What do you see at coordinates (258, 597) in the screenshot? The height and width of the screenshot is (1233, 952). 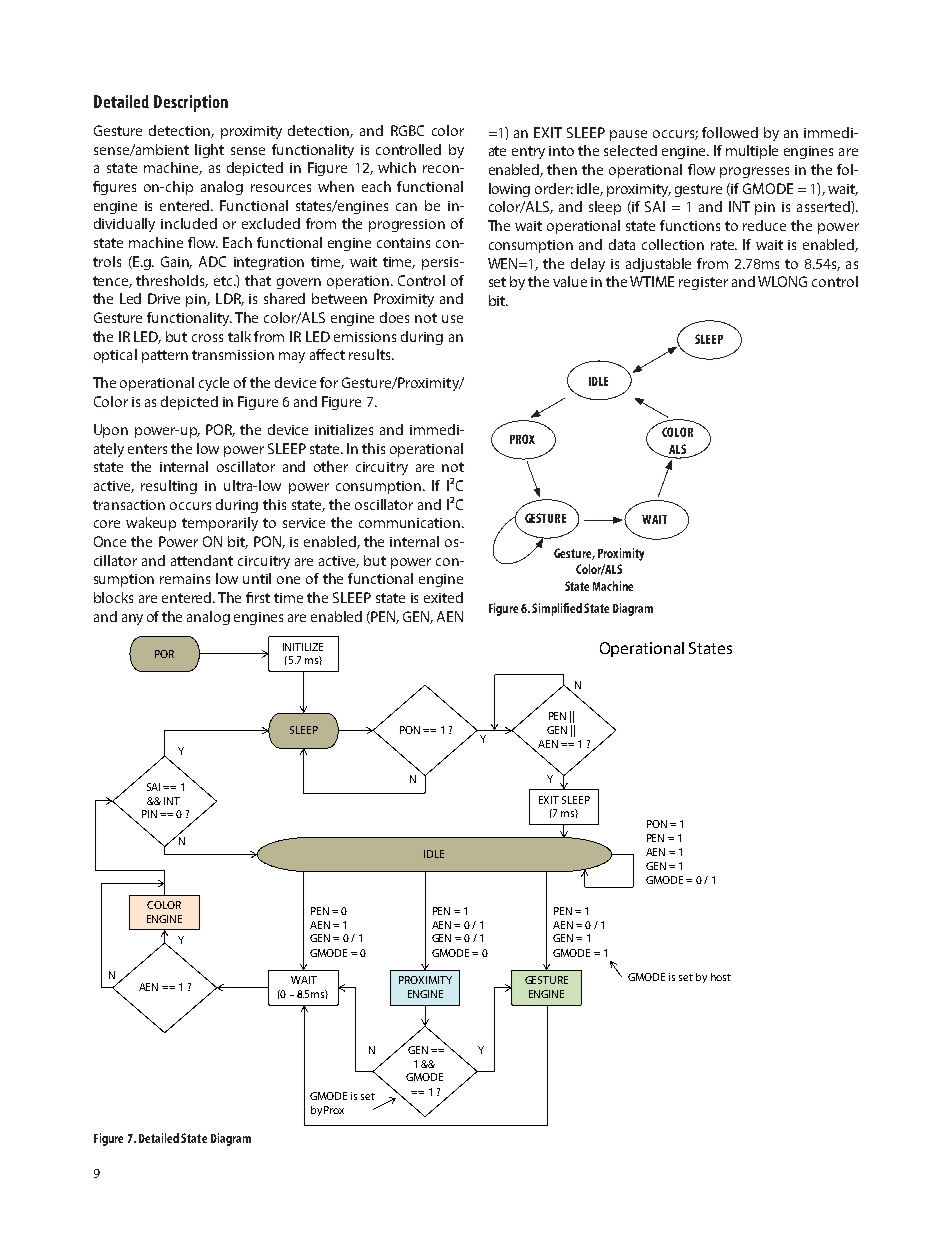 I see `first` at bounding box center [258, 597].
